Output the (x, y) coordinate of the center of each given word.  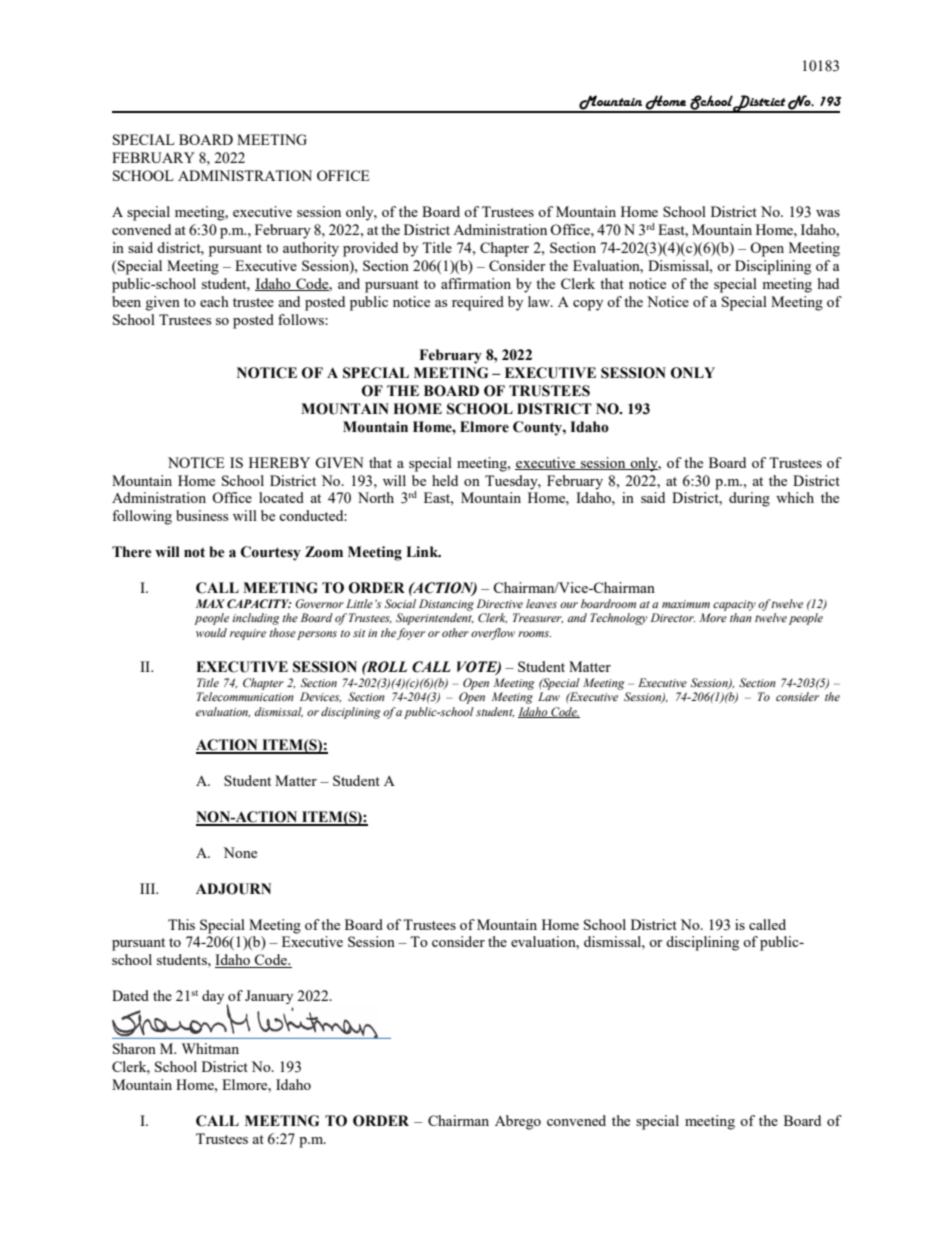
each (214, 301)
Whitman (210, 1048)
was (828, 213)
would (211, 632)
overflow (493, 634)
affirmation (476, 283)
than (741, 617)
